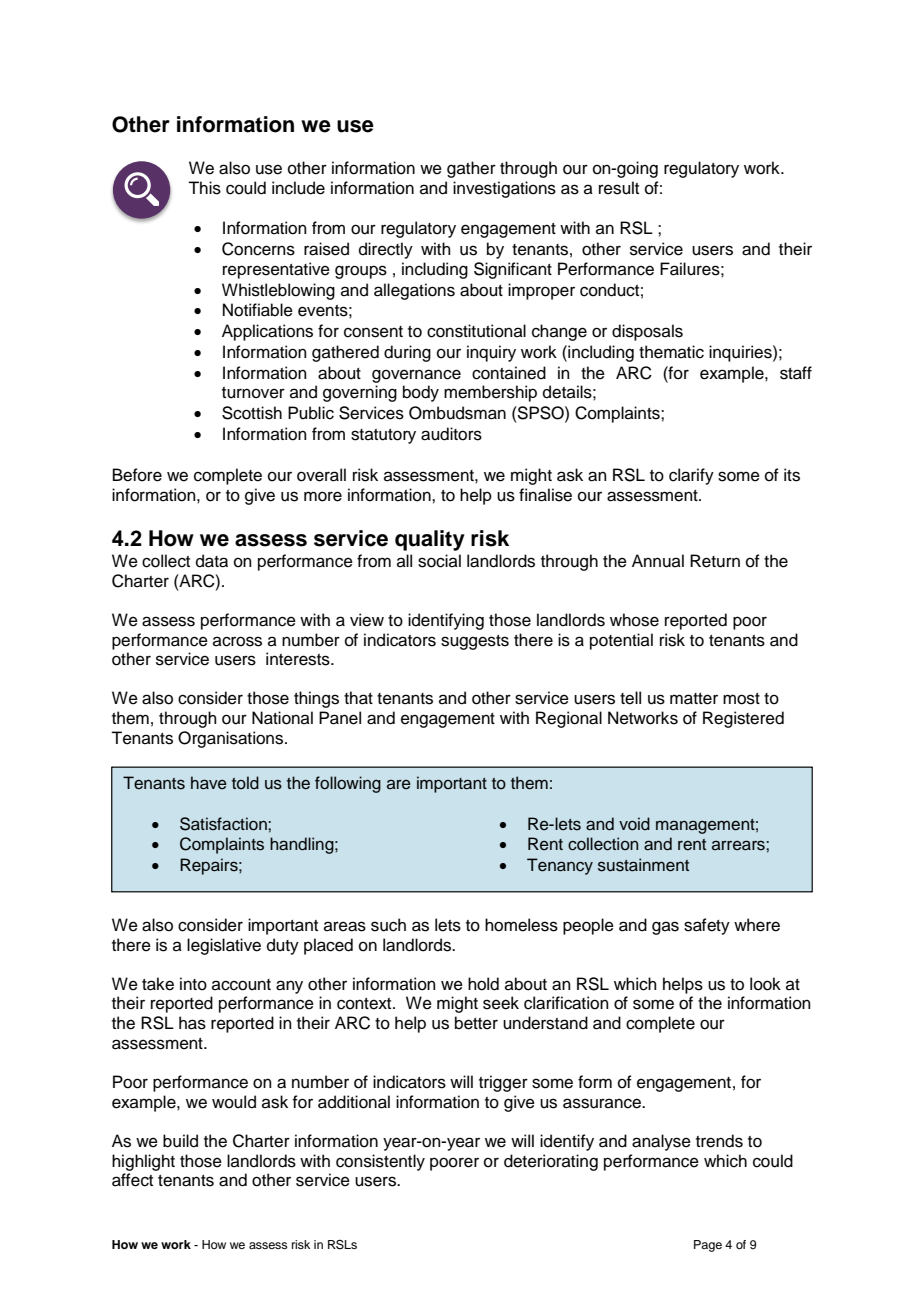  What do you see at coordinates (504, 189) in the document?
I see `investigations` at bounding box center [504, 189].
